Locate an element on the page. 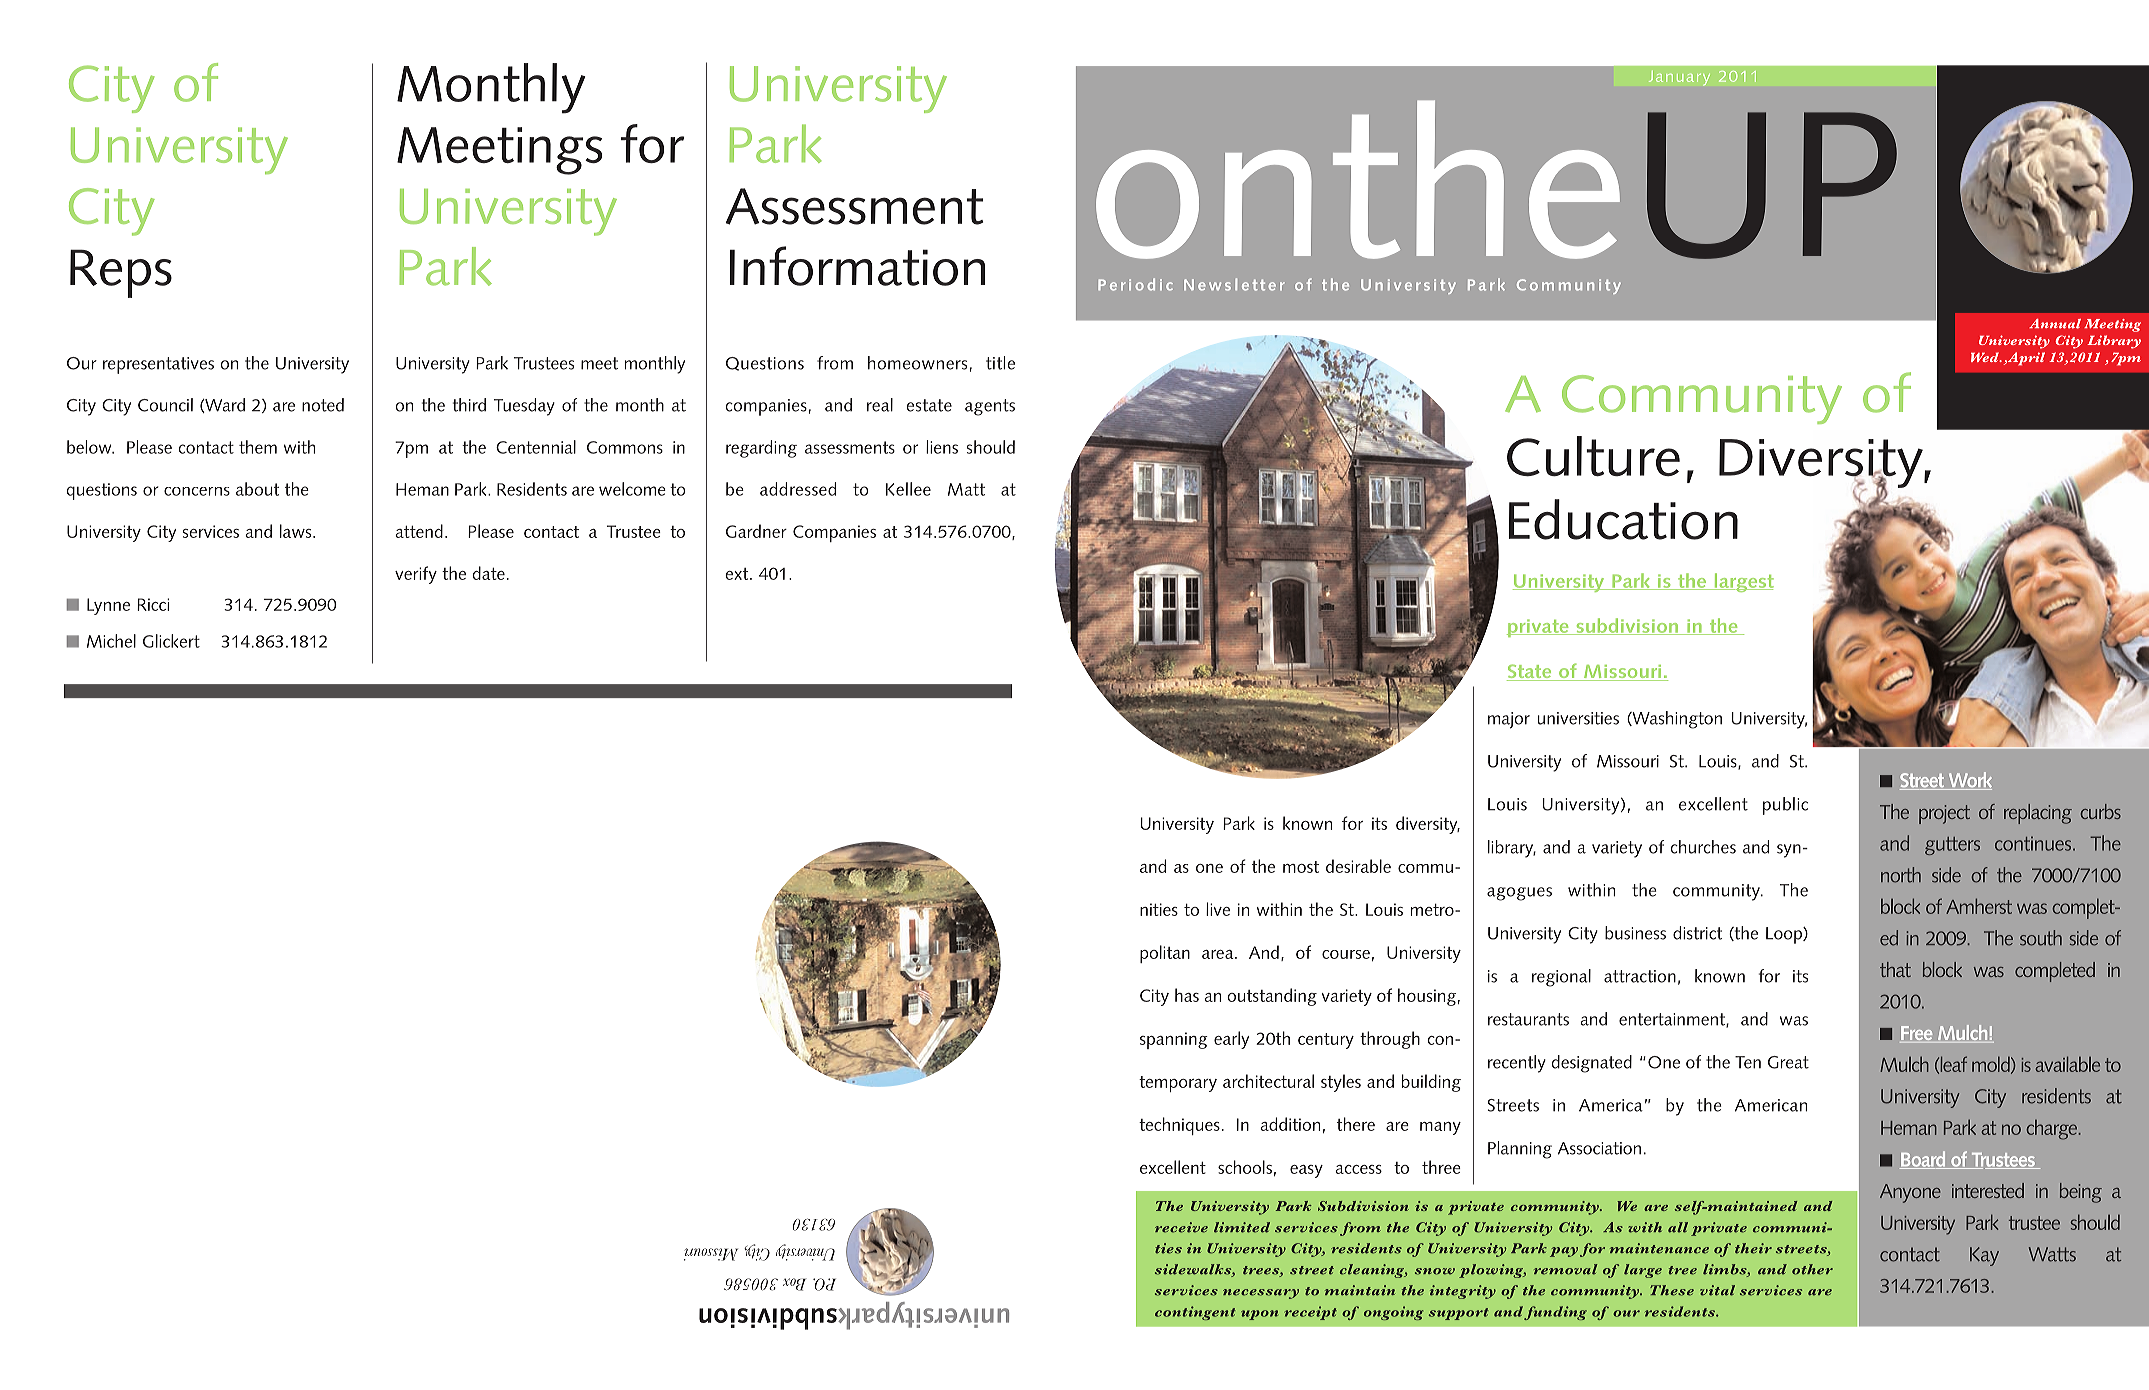 This page has width=2149, height=1390. noted is located at coordinates (323, 405).
